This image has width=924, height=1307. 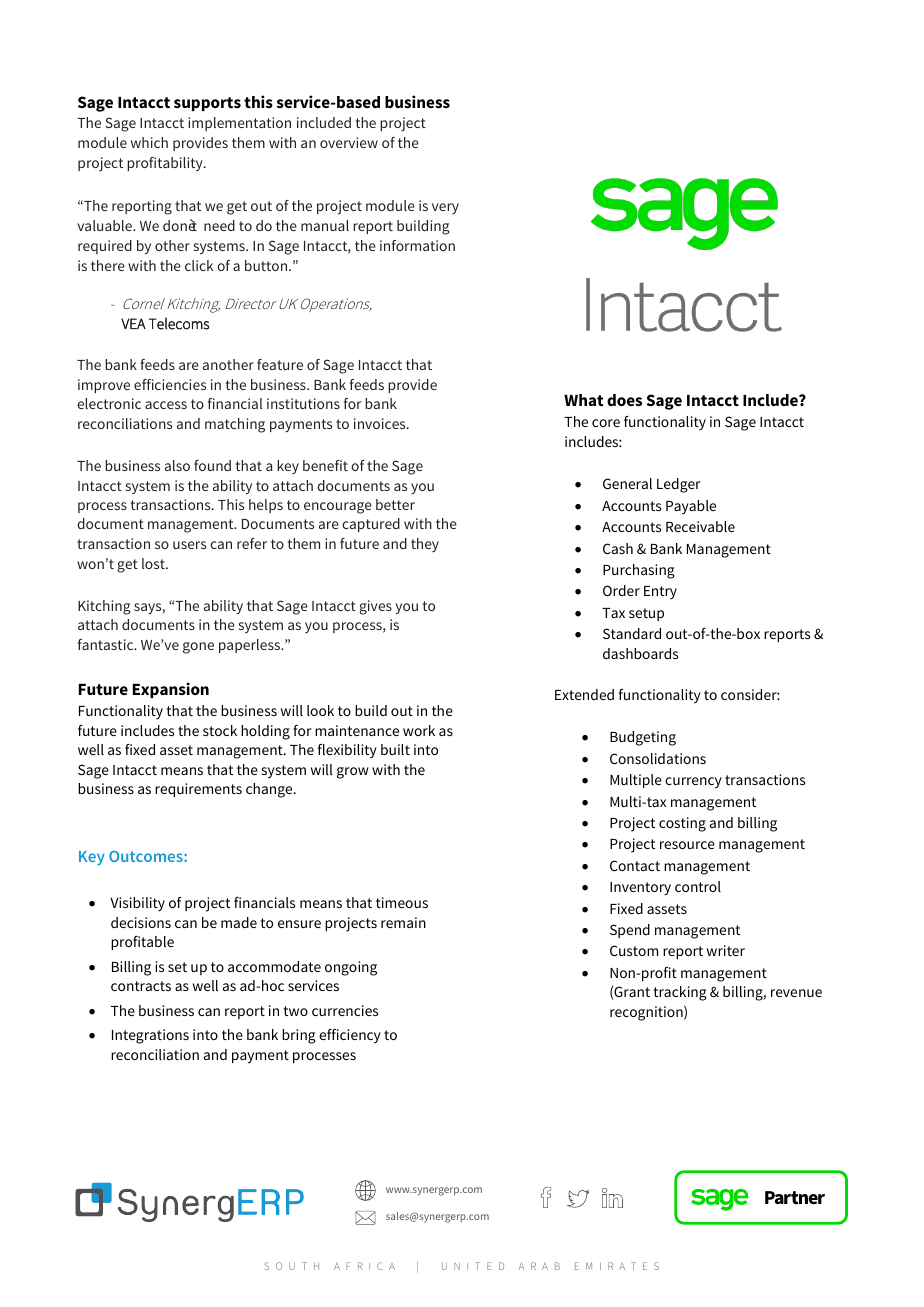 I want to click on Integrations, so click(x=150, y=1036).
